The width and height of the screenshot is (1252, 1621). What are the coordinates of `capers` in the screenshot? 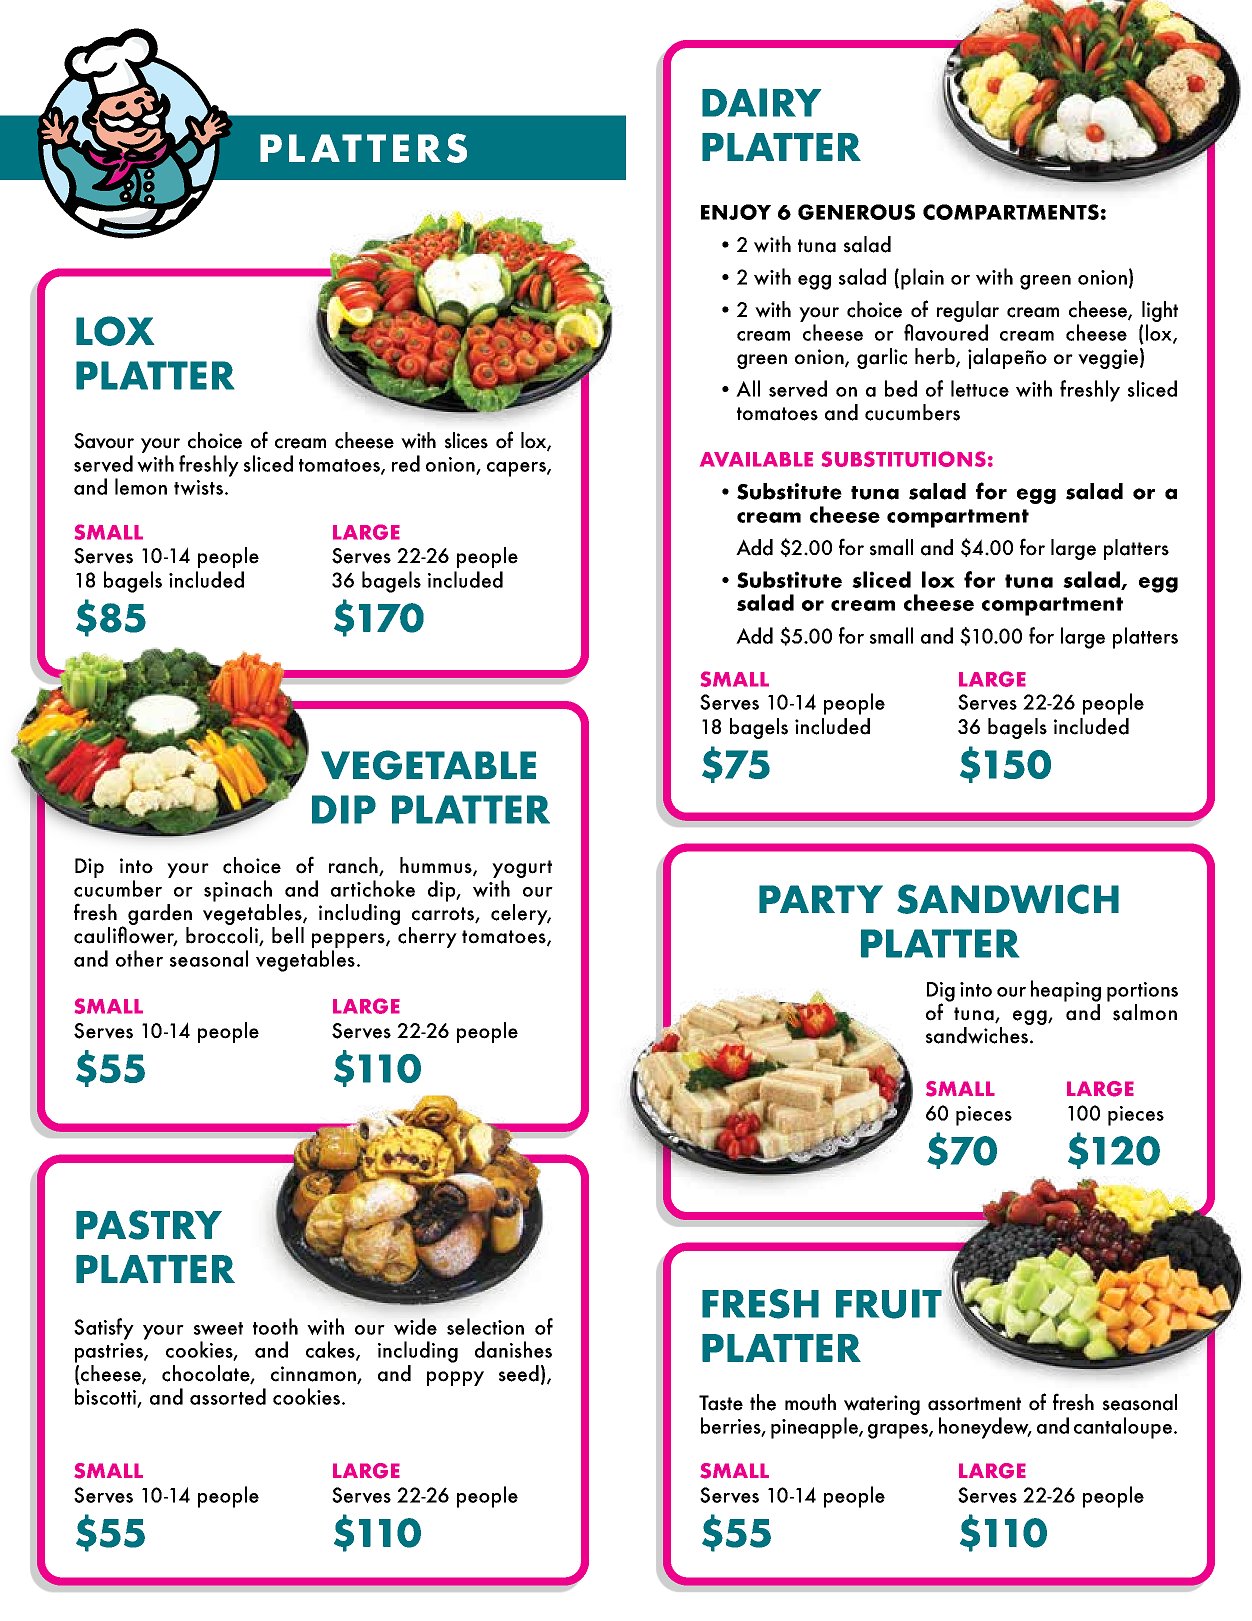 It's located at (517, 469).
